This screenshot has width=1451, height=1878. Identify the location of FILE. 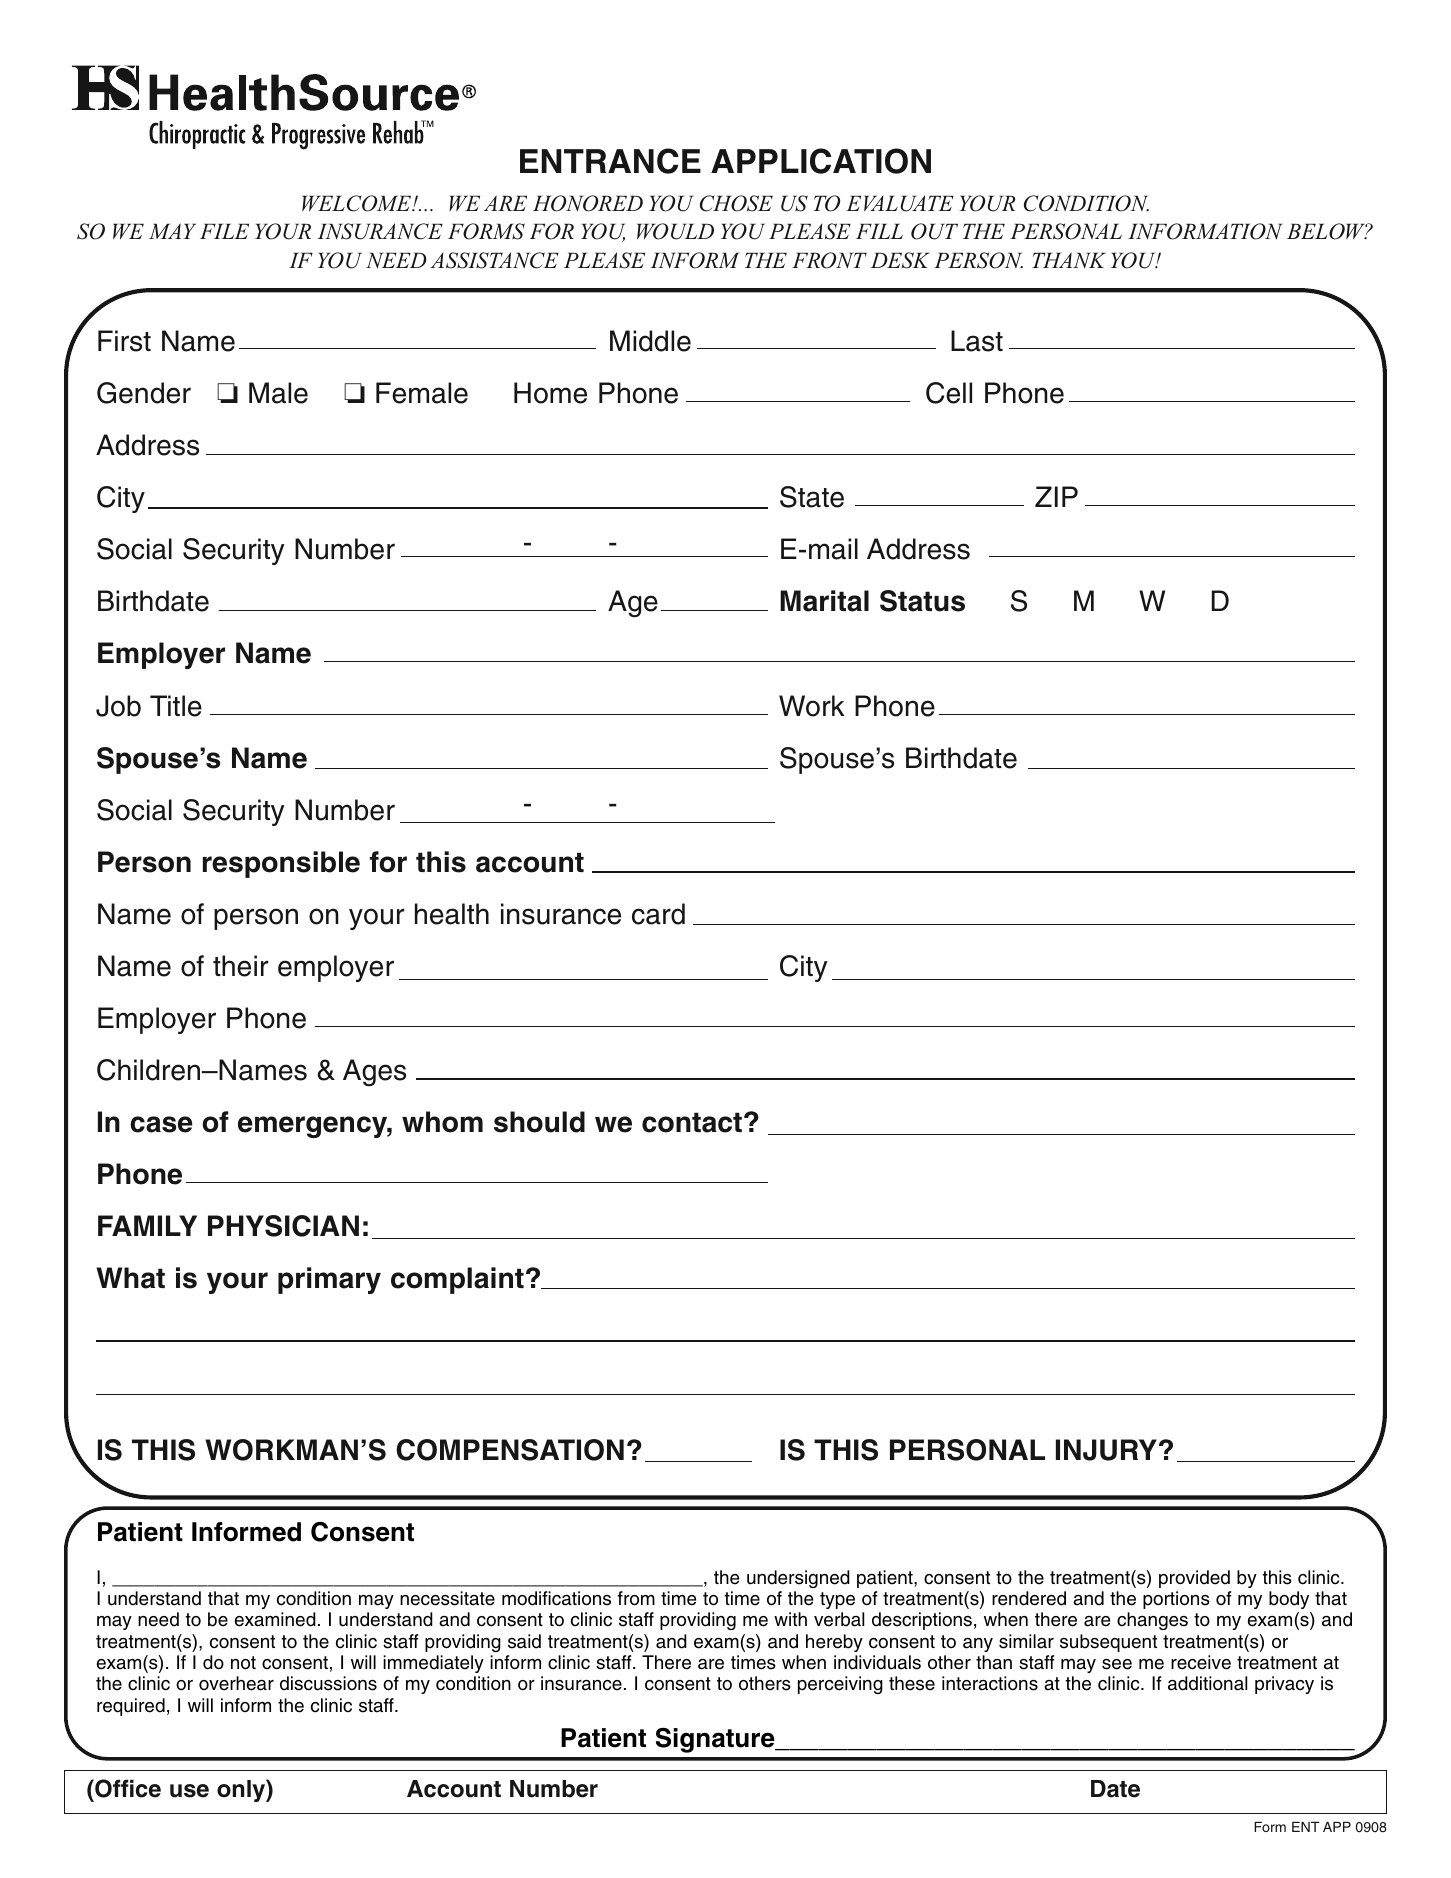
(224, 231).
